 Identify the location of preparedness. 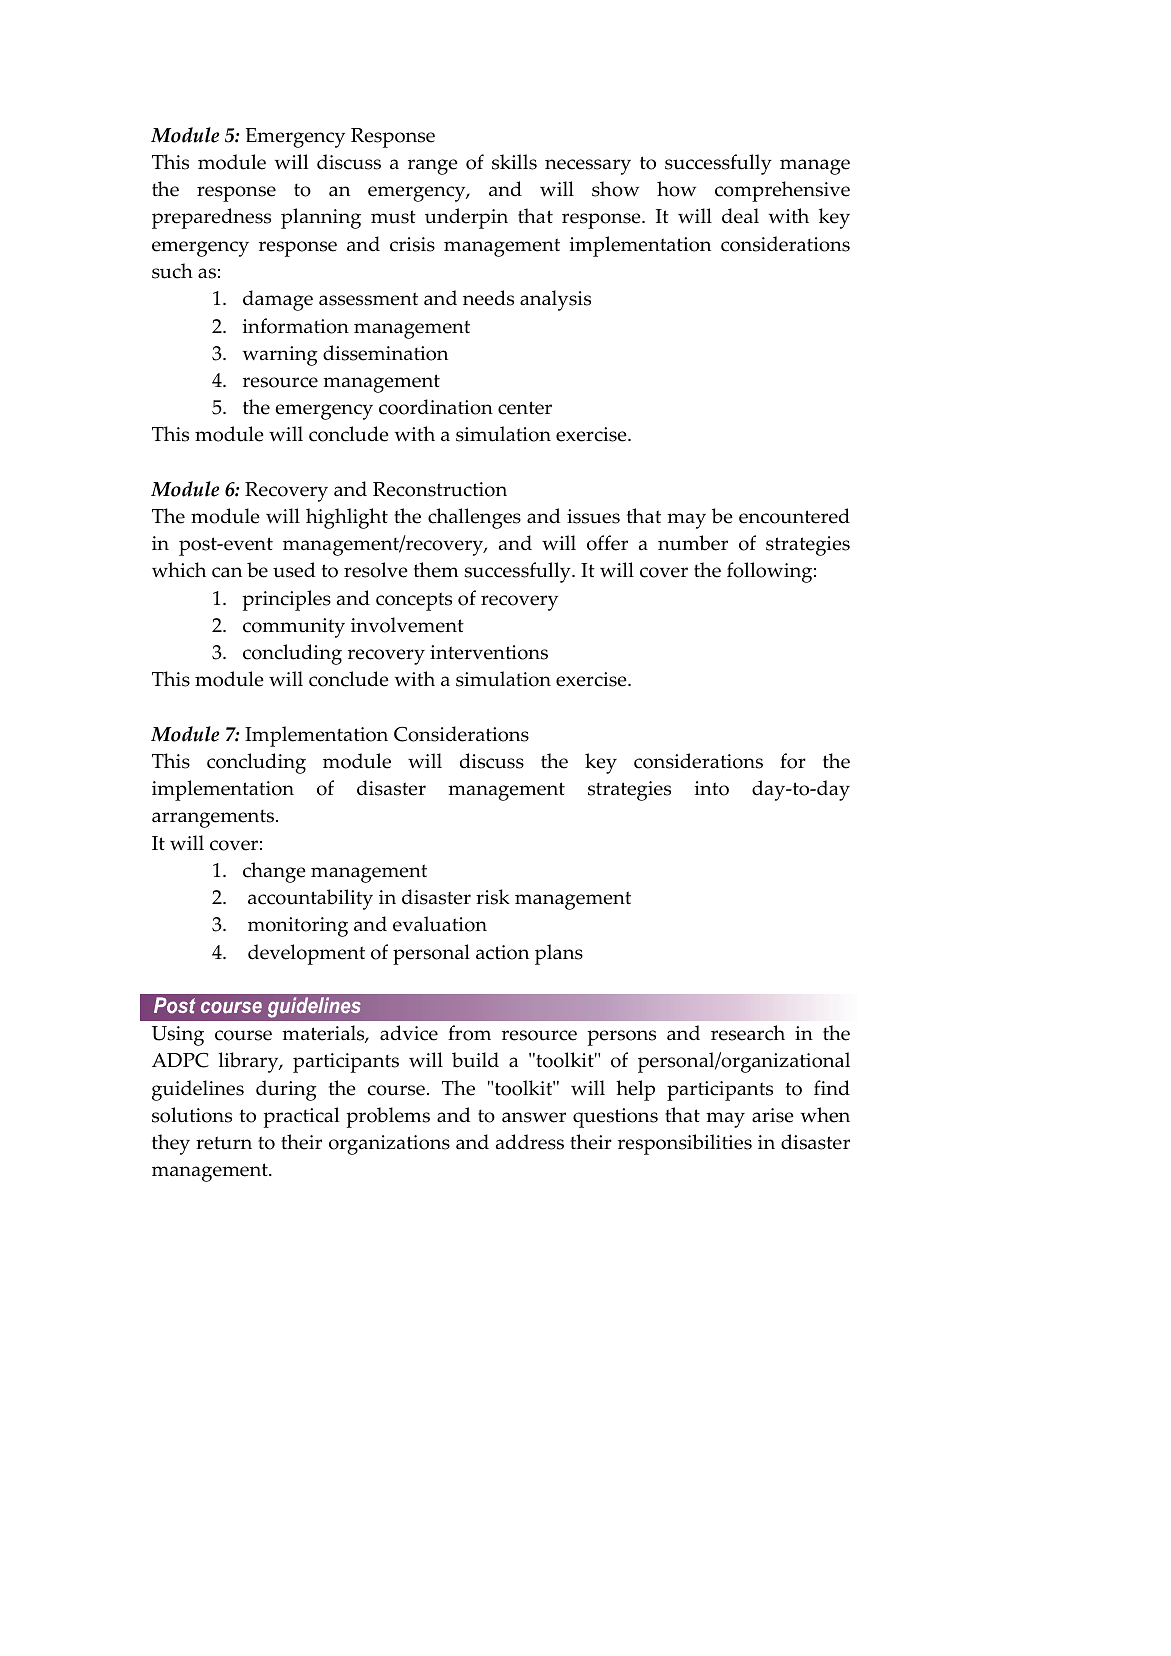
(211, 218).
